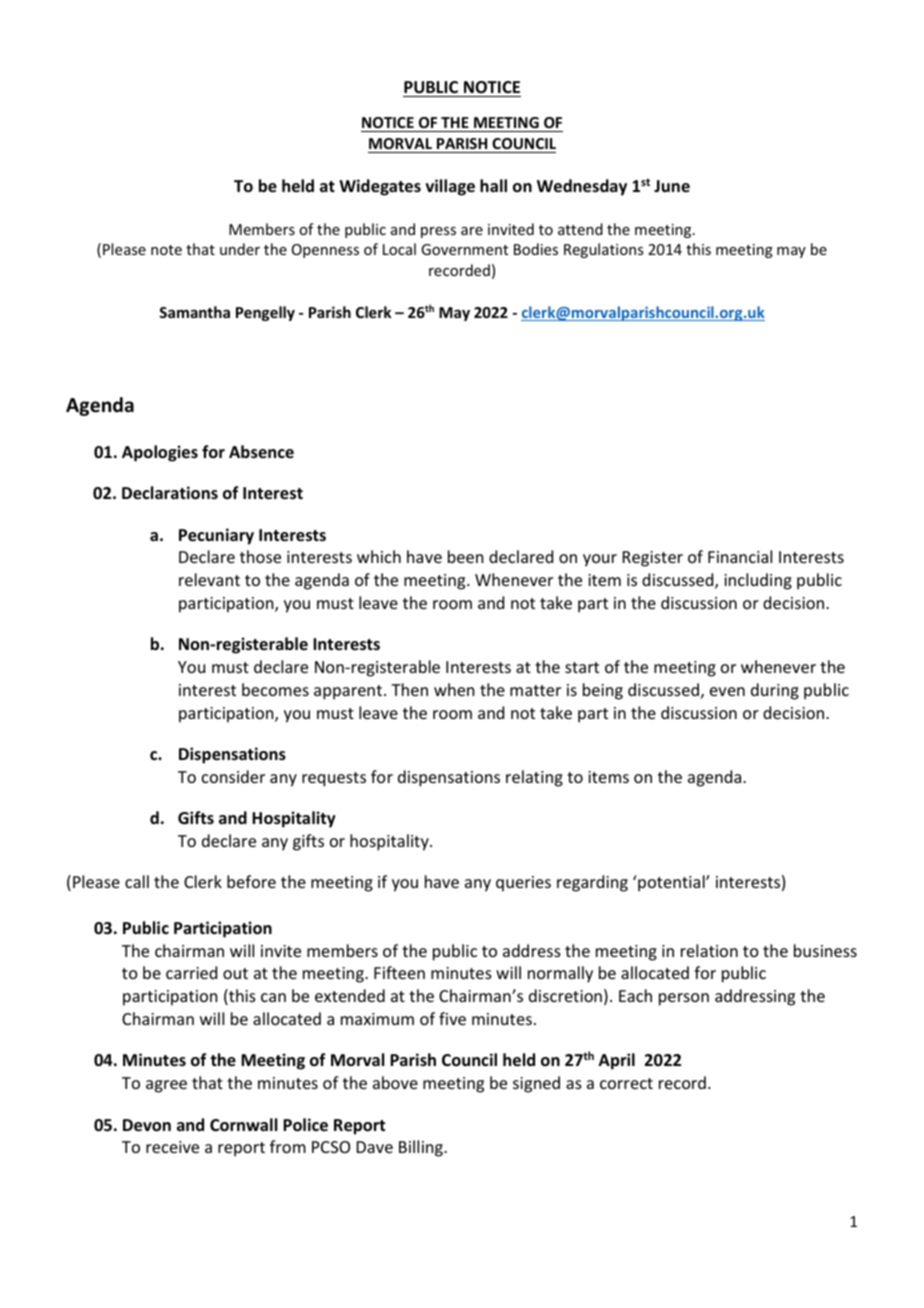 This document has width=924, height=1308. I want to click on under, so click(240, 249).
